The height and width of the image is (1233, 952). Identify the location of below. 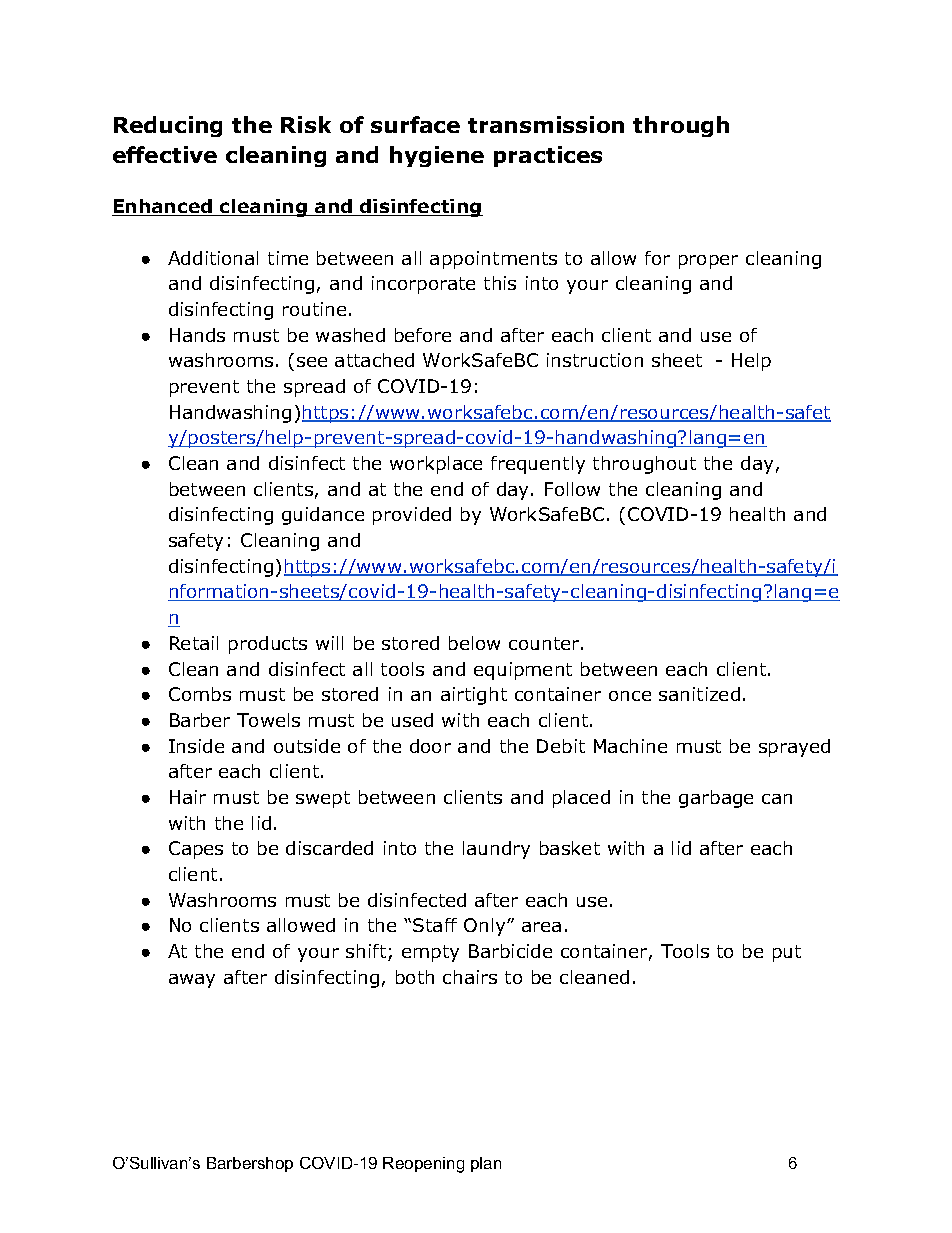
(474, 643).
